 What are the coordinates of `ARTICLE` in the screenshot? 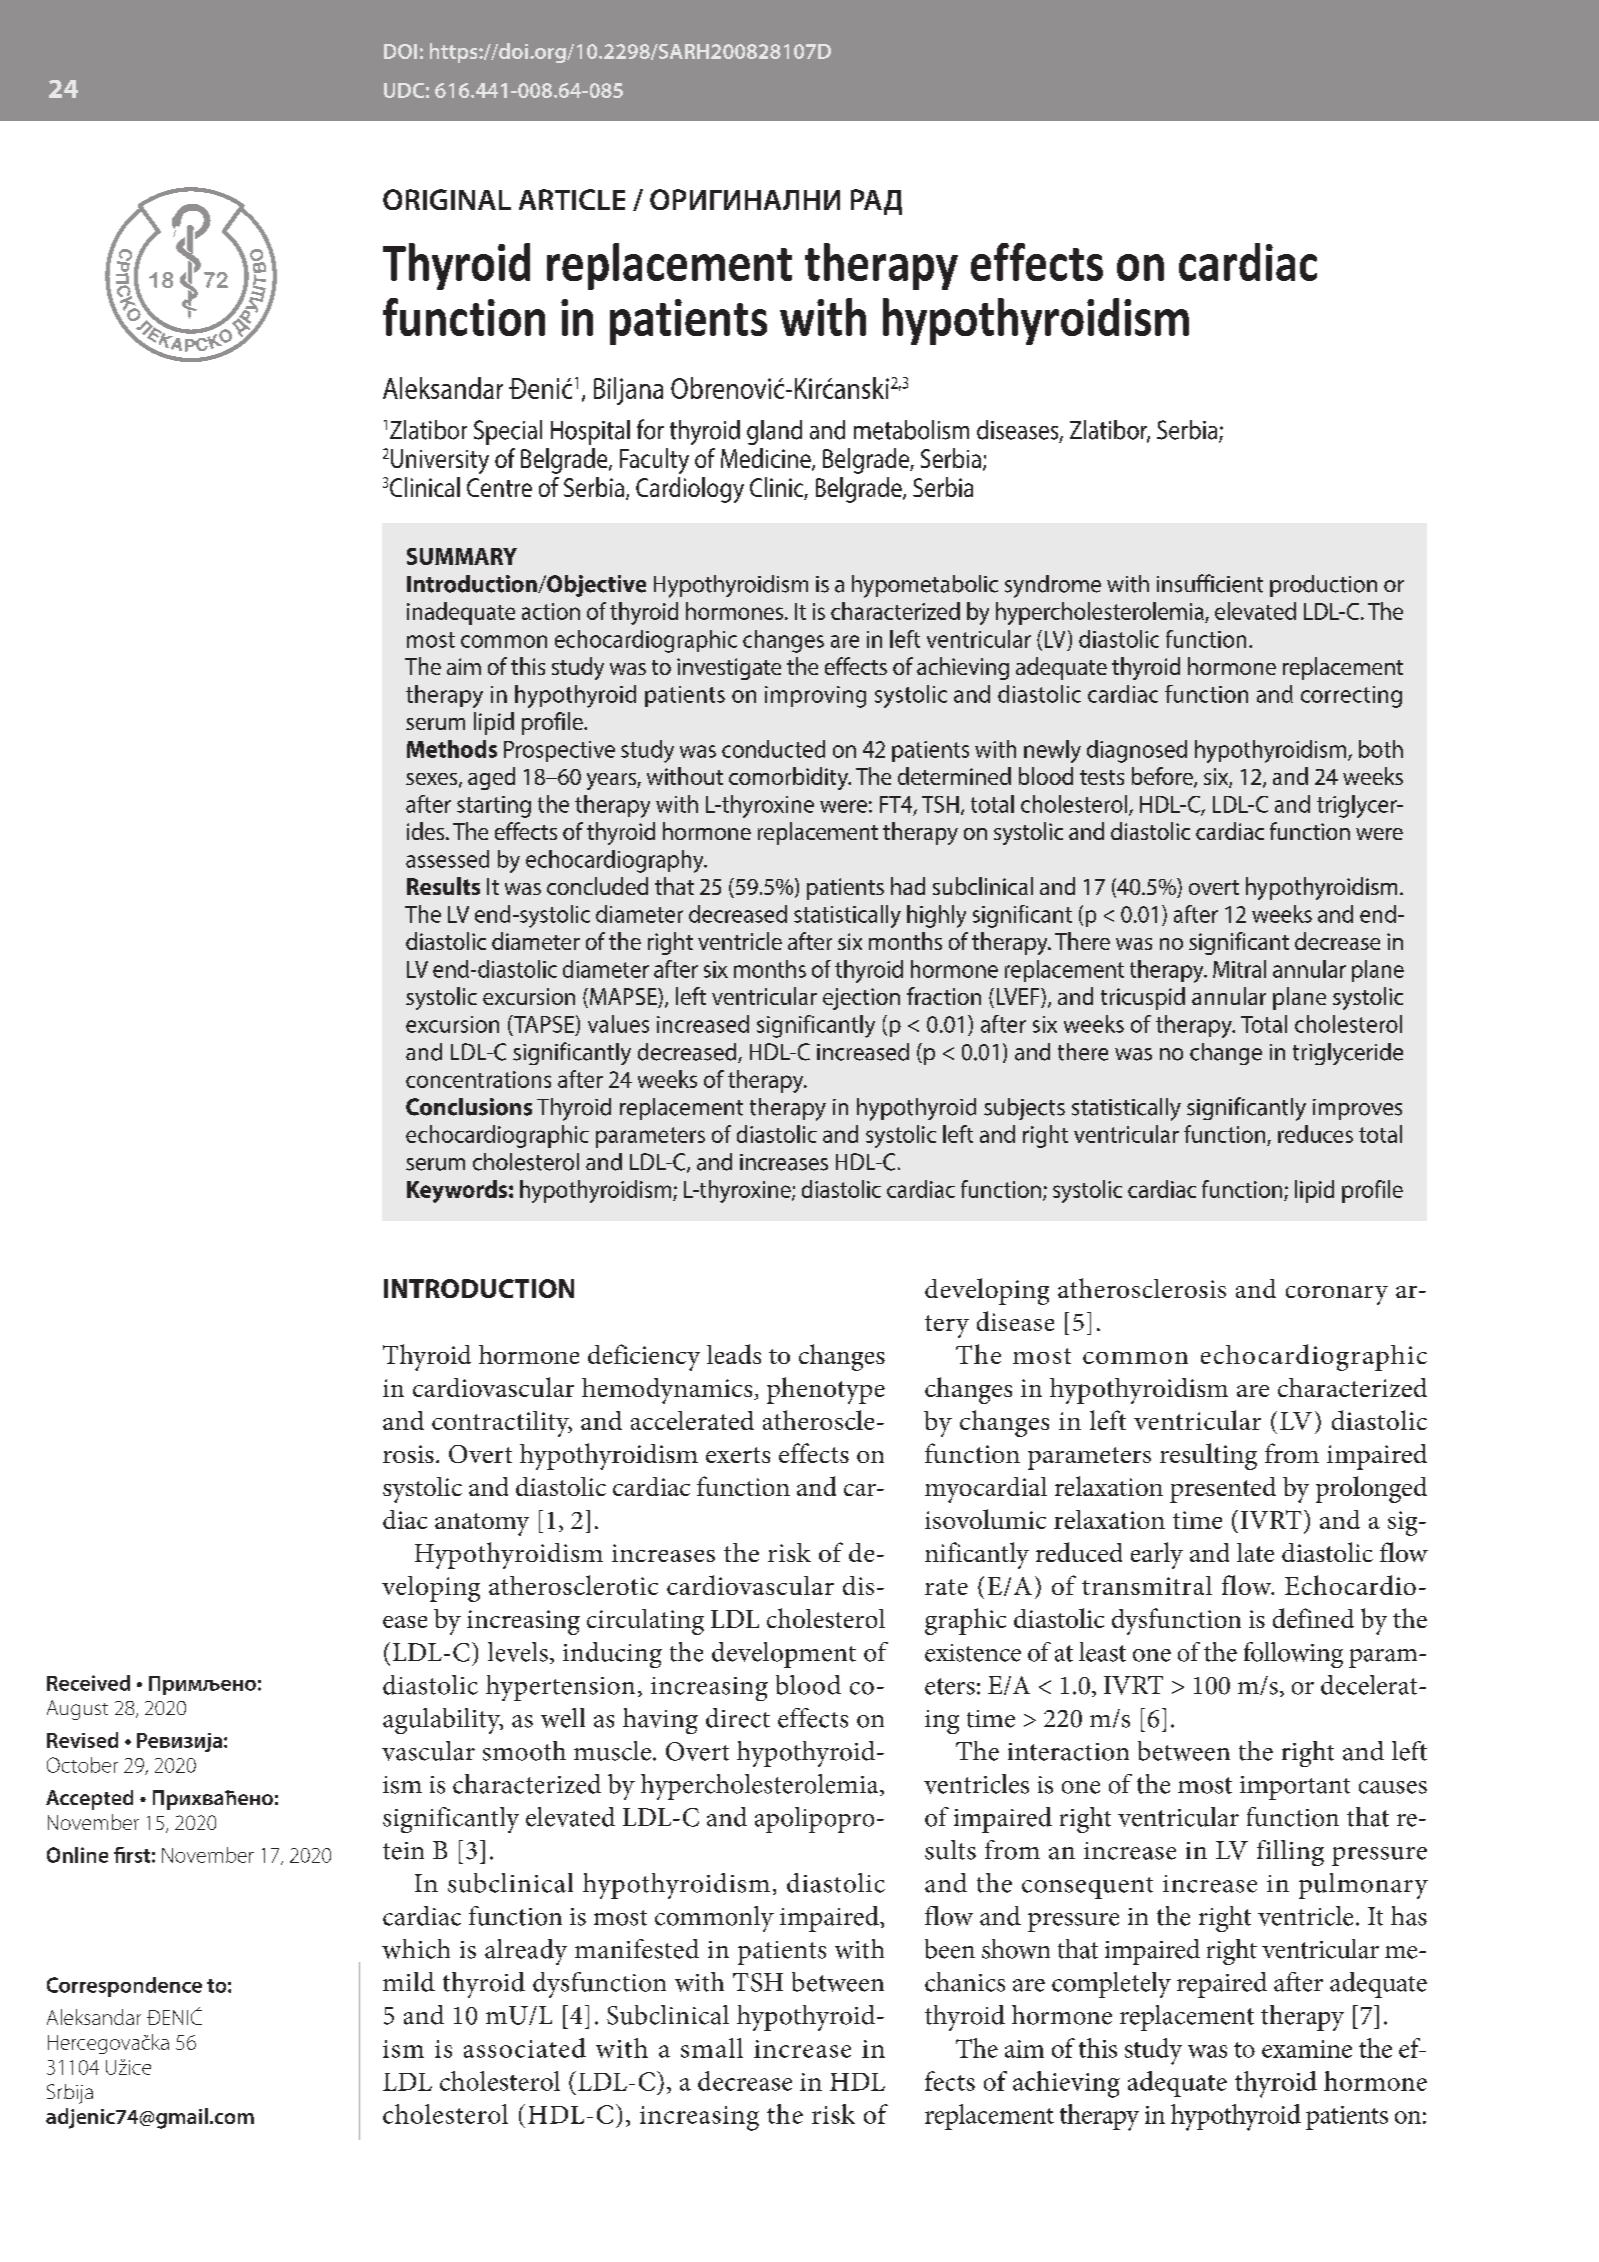 It's located at (572, 199).
